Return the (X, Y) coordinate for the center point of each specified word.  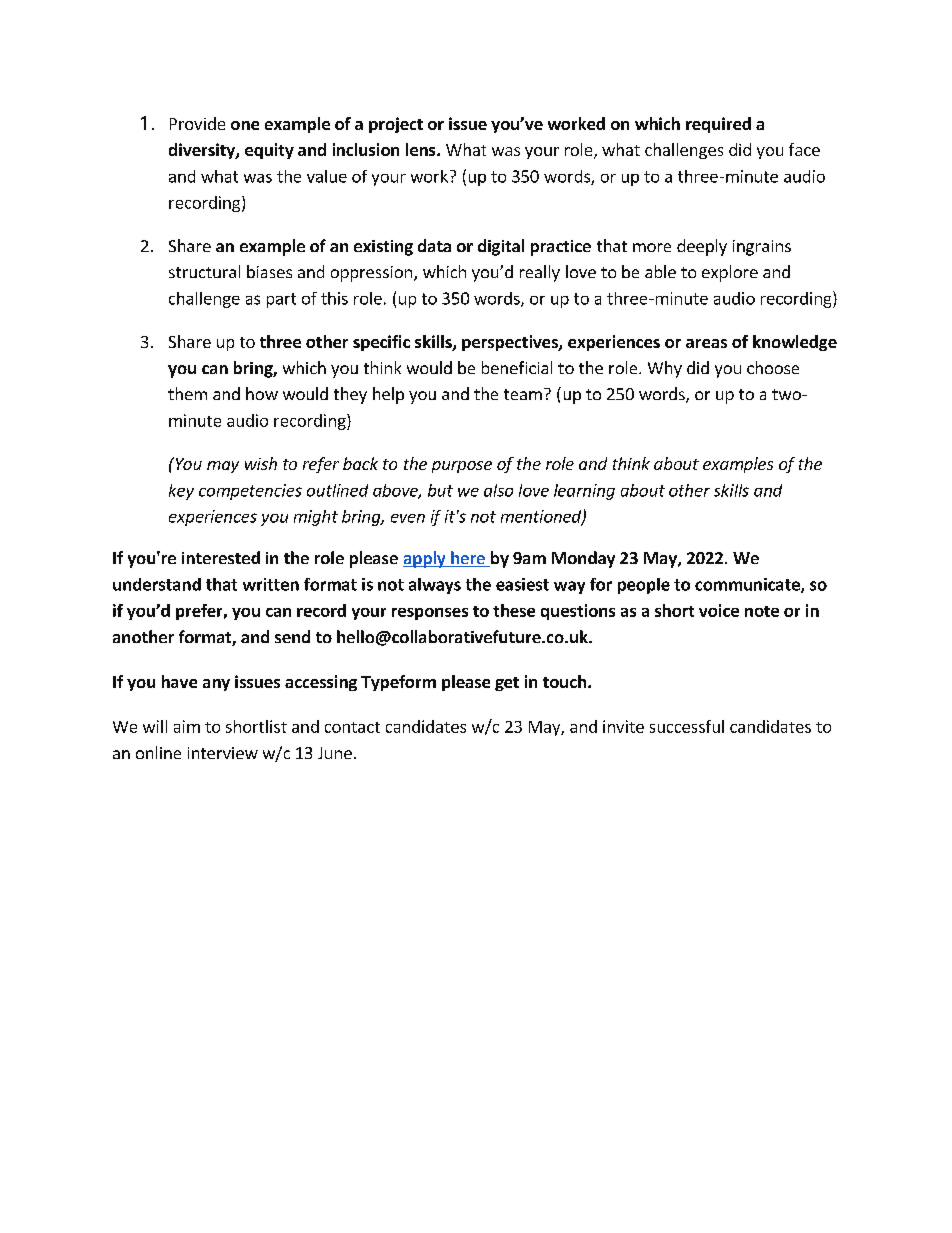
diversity (203, 151)
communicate (748, 585)
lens (422, 149)
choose (773, 367)
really (540, 273)
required (718, 125)
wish (261, 463)
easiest (522, 584)
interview (223, 753)
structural (204, 271)
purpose (462, 467)
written (271, 584)
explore (730, 273)
